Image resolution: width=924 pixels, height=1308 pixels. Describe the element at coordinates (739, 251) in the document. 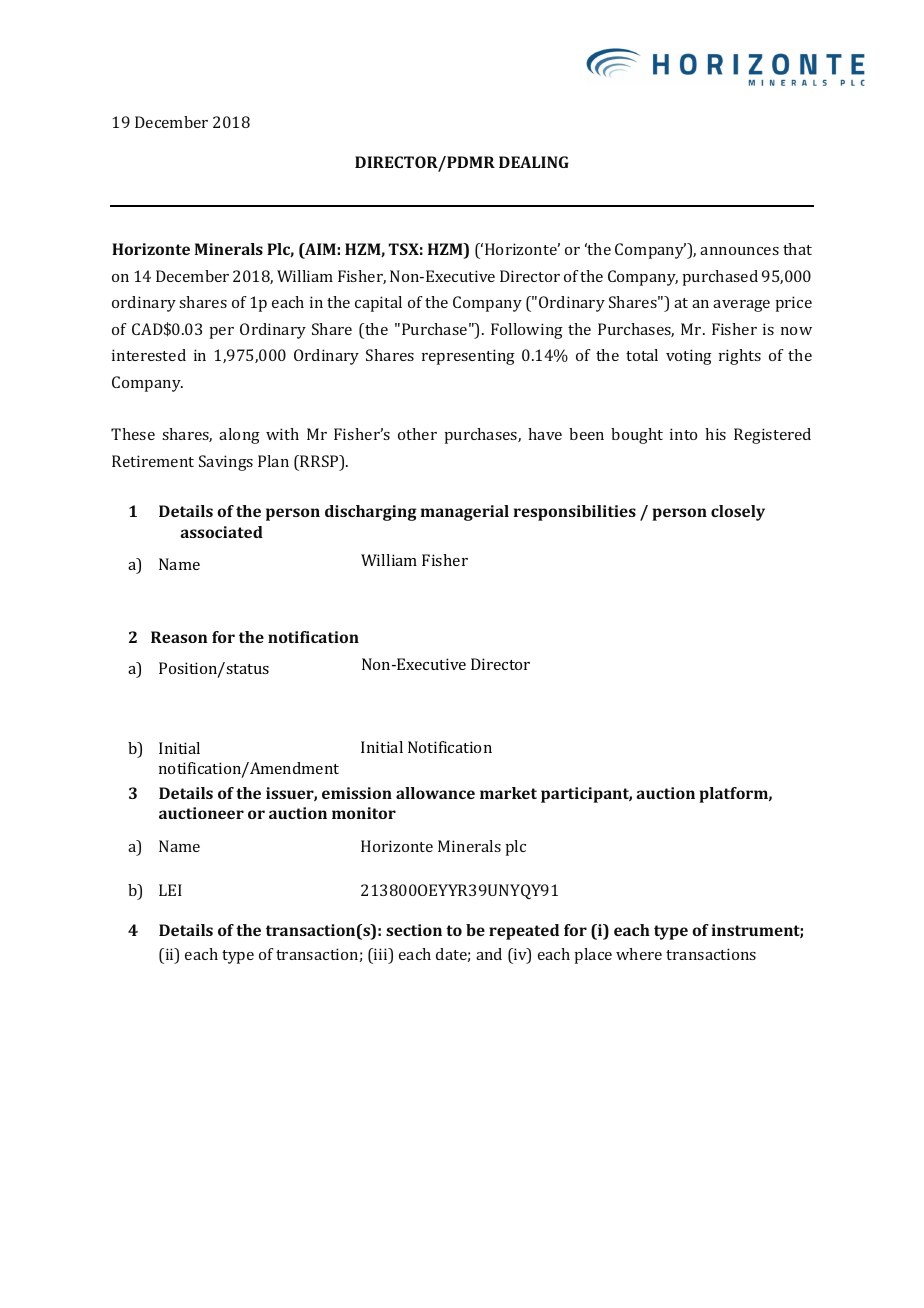

I see `announces` at that location.
